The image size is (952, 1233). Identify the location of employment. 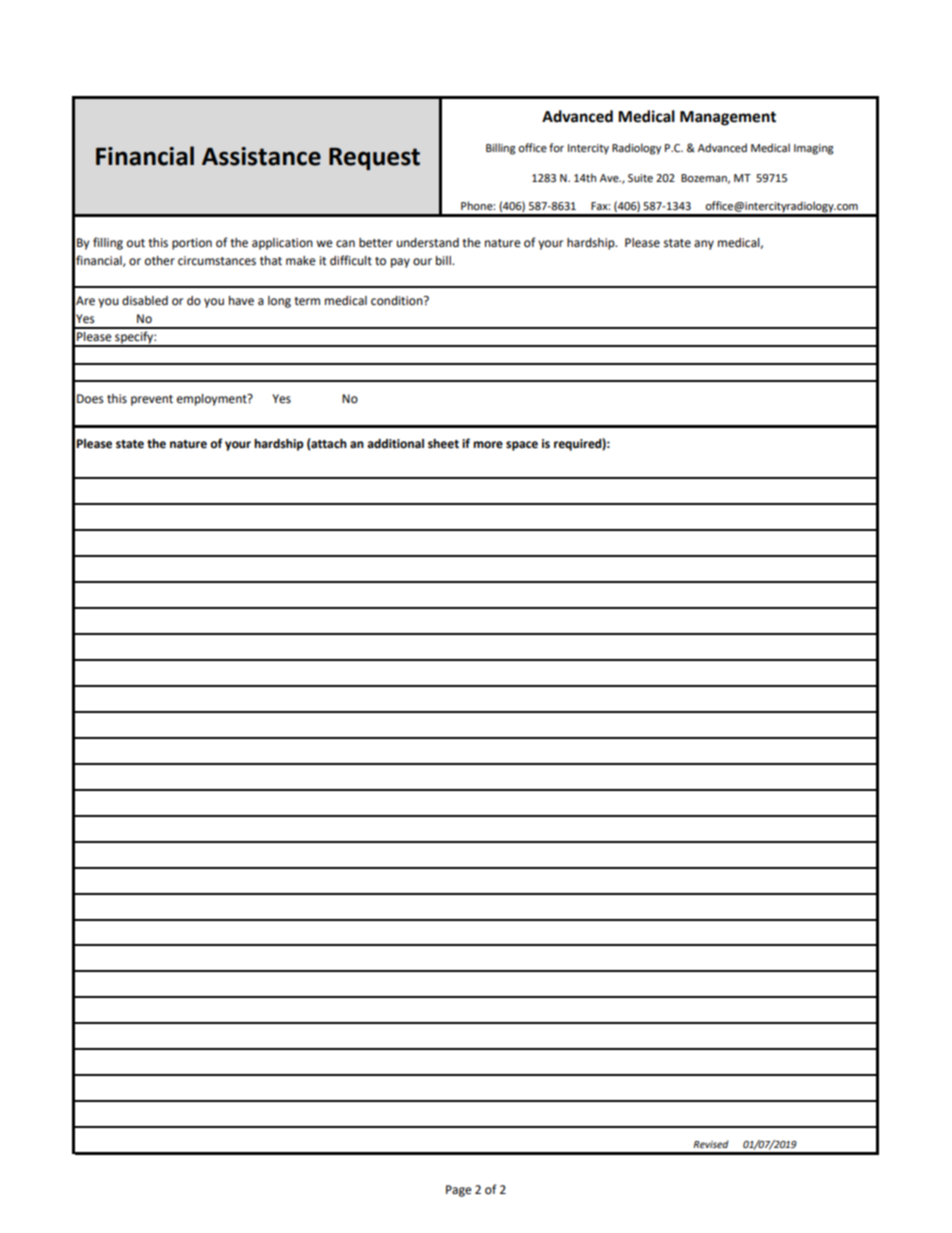
(213, 400).
